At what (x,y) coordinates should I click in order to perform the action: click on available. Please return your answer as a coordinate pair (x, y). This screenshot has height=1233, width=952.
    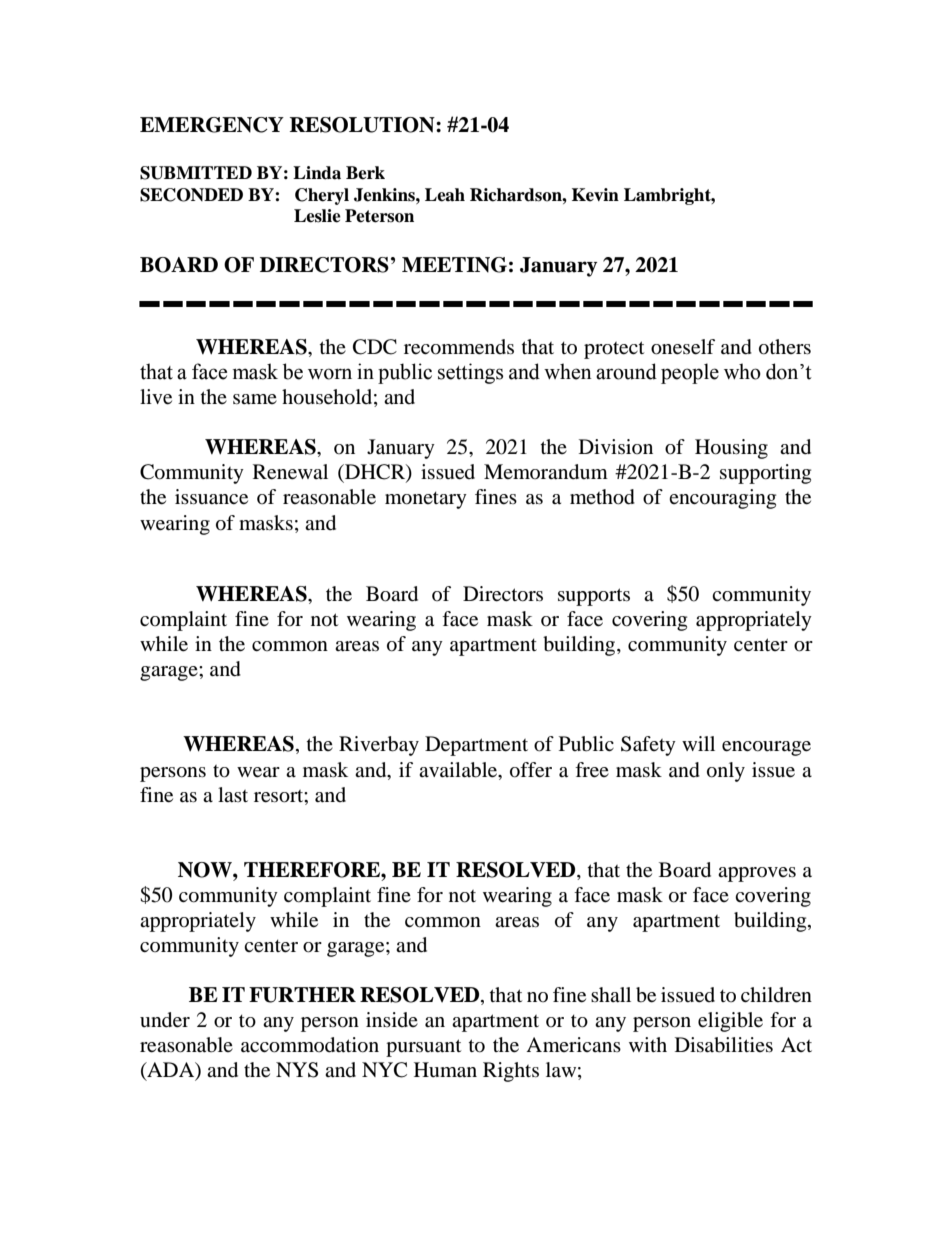
    Looking at the image, I should click on (459, 770).
